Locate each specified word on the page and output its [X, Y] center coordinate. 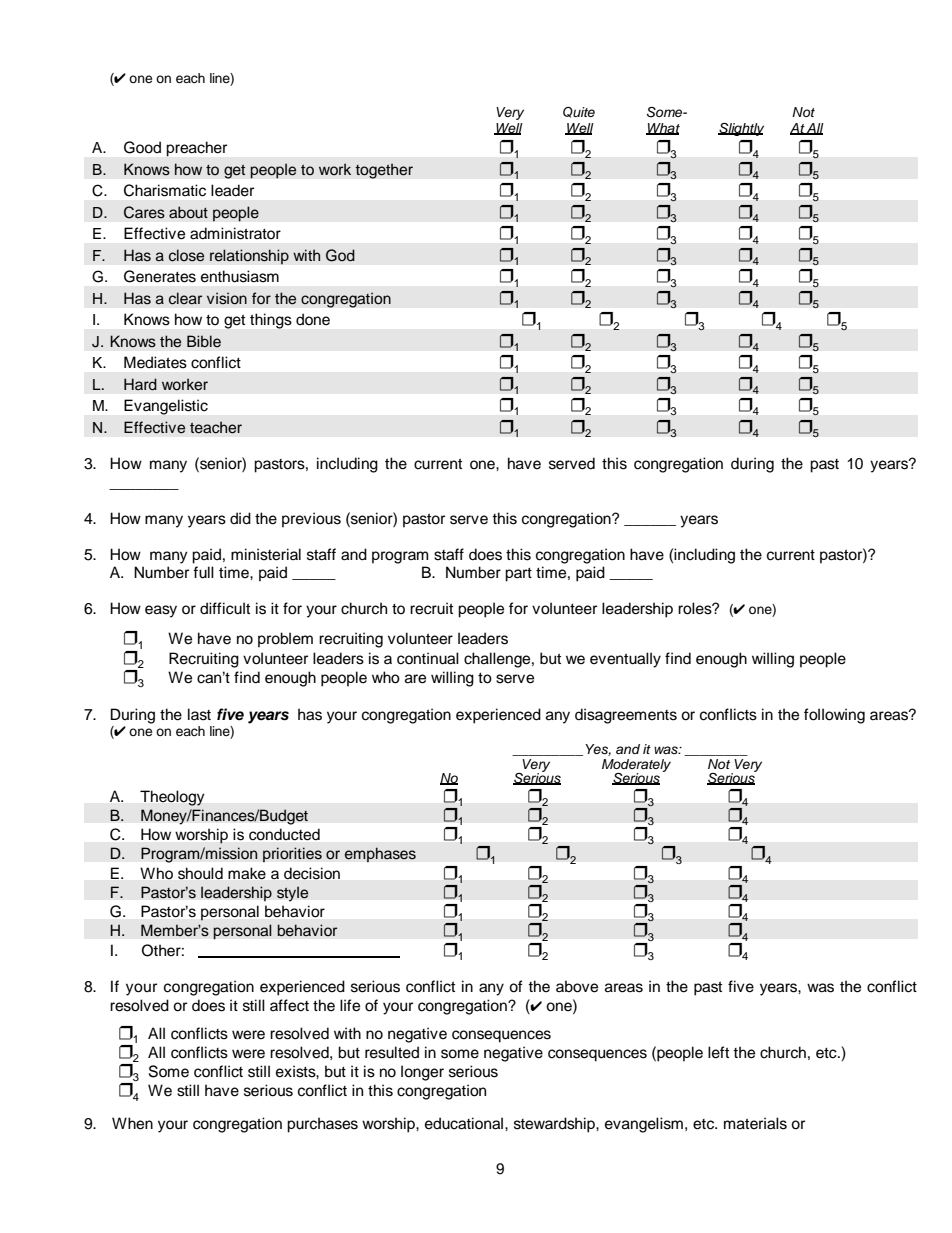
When [132, 1123]
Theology [172, 798]
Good [142, 147]
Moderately [636, 766]
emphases [380, 854]
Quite [579, 112]
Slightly [741, 129]
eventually [625, 660]
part [518, 575]
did [240, 518]
